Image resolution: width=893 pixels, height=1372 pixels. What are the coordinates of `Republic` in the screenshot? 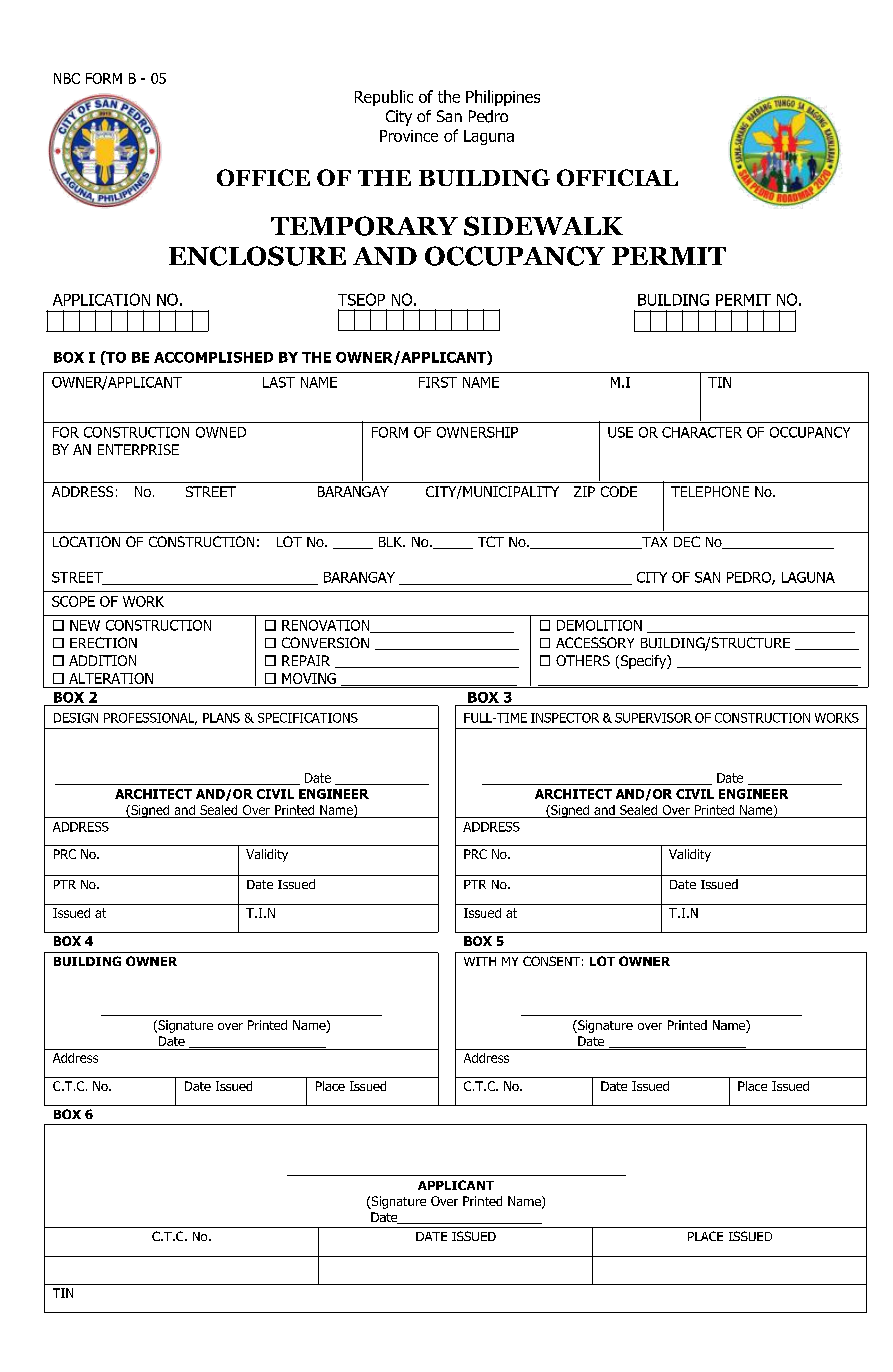 It's located at (384, 98).
